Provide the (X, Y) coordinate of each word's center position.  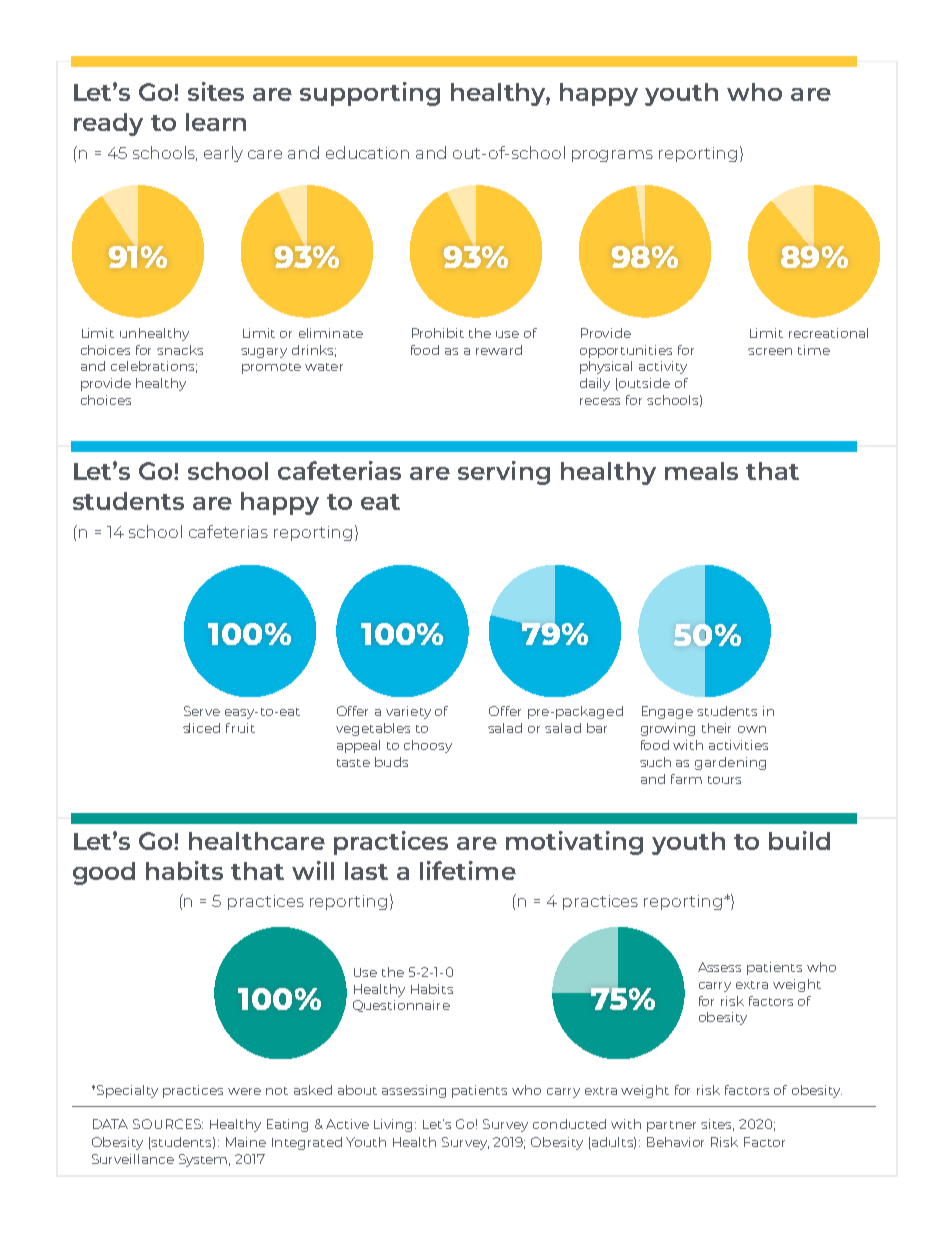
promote (271, 368)
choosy (428, 746)
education (367, 152)
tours (724, 780)
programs (612, 156)
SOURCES (168, 1124)
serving (504, 473)
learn (216, 122)
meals (701, 471)
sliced (201, 728)
